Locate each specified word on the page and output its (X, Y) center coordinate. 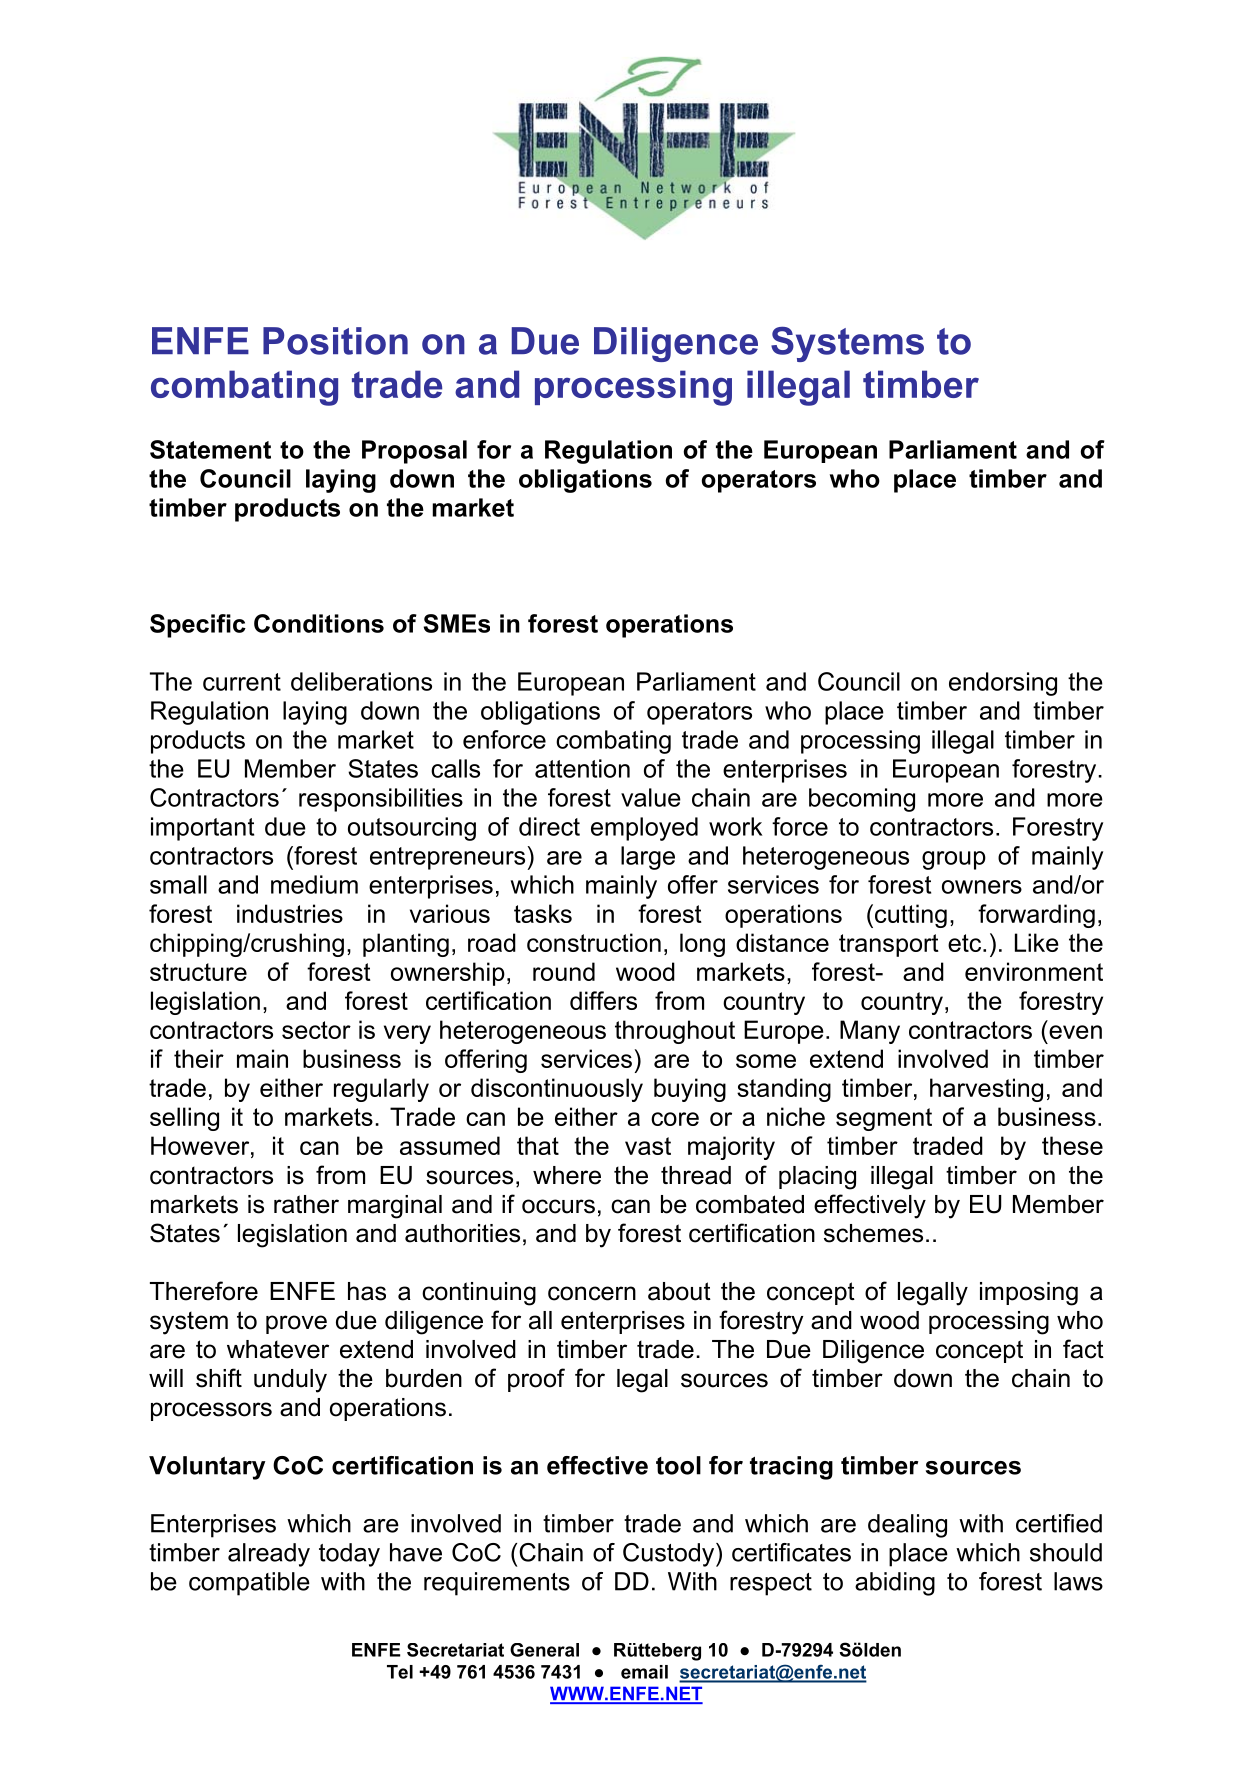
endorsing (1003, 684)
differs (603, 1000)
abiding (895, 1584)
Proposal (414, 452)
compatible (249, 1584)
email (644, 1672)
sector (316, 1030)
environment (1034, 971)
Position (335, 341)
